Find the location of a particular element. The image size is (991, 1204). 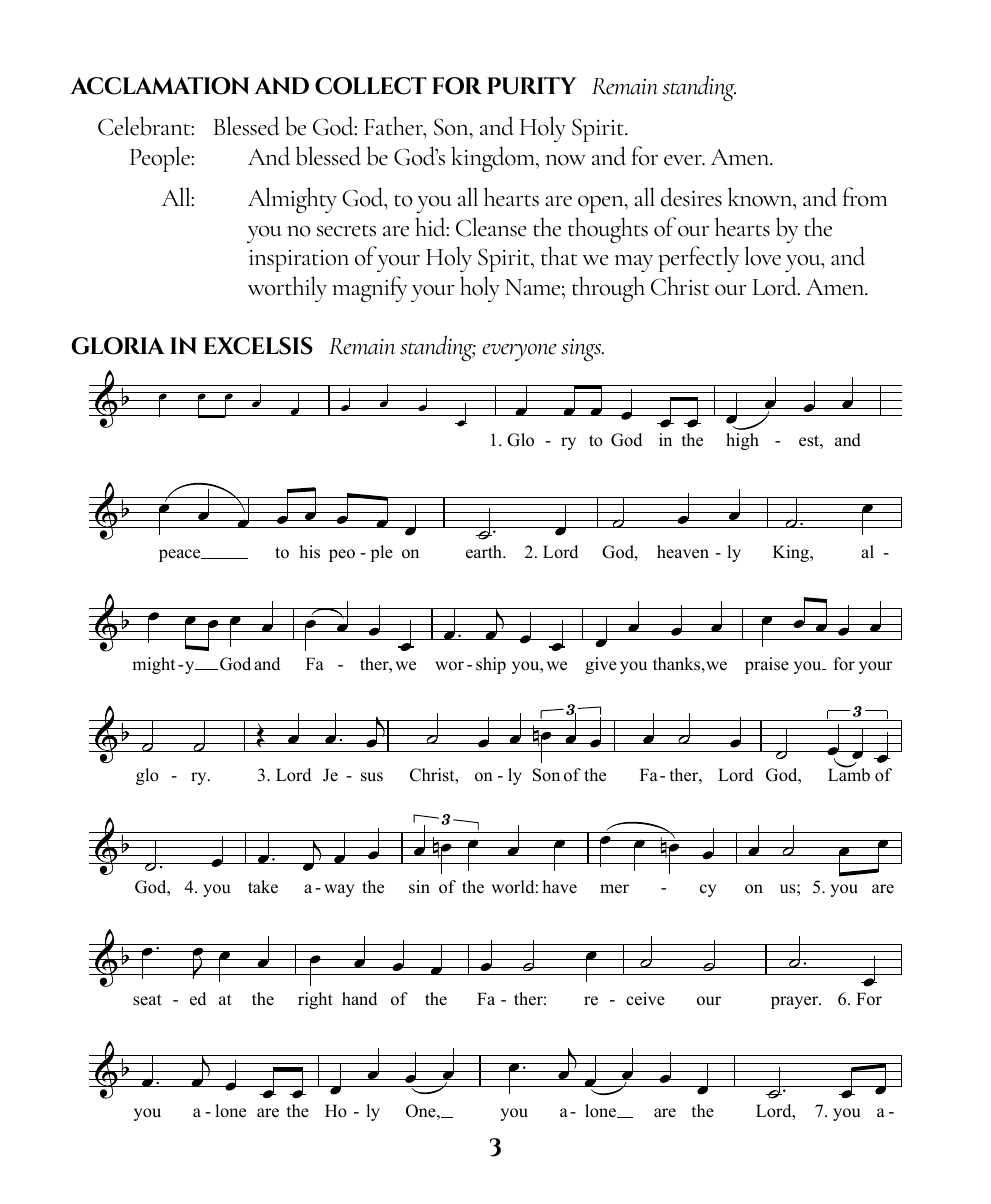

hand is located at coordinates (359, 999).
